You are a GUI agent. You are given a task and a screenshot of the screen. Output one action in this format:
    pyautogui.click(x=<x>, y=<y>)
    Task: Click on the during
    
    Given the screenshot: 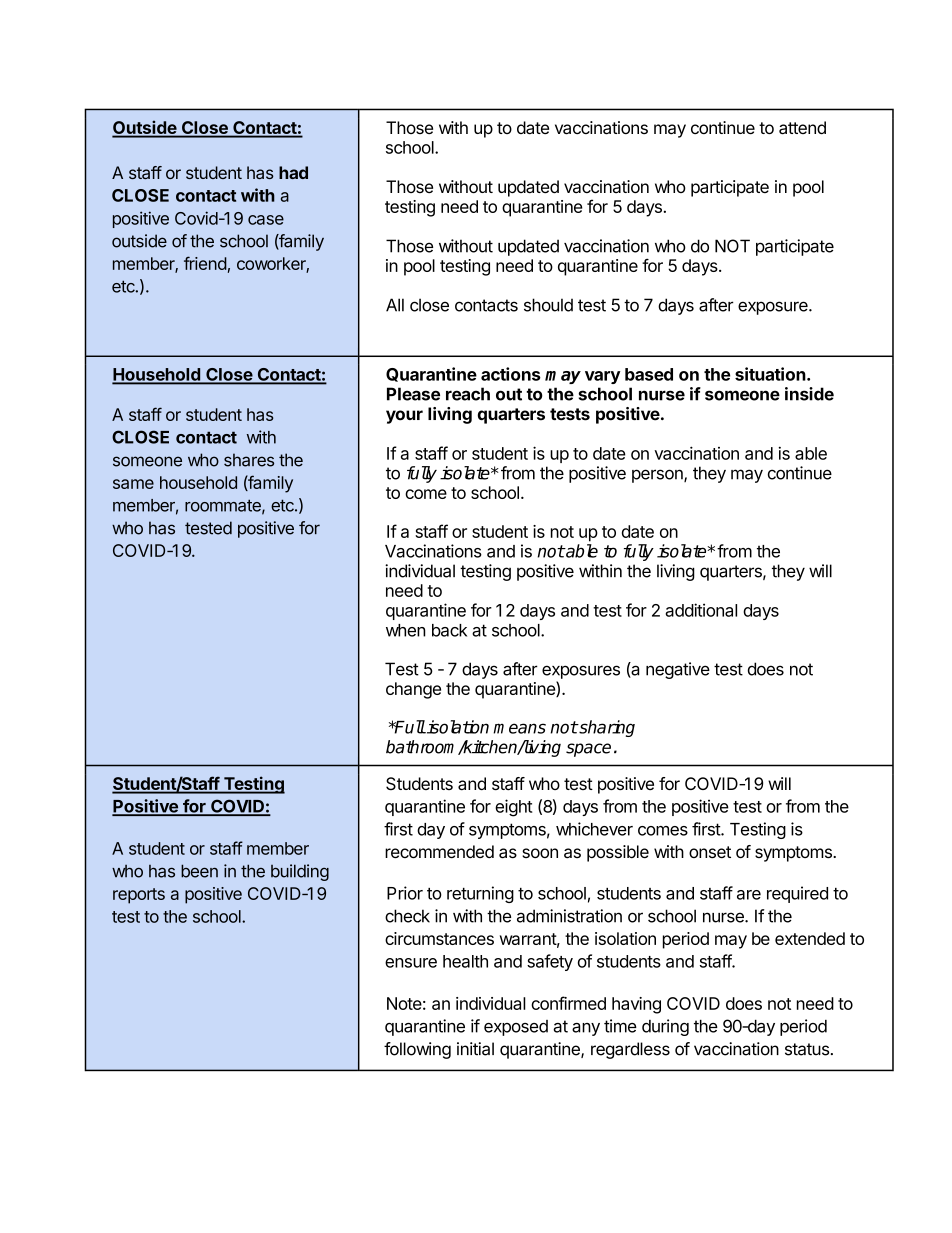 What is the action you would take?
    pyautogui.click(x=665, y=1027)
